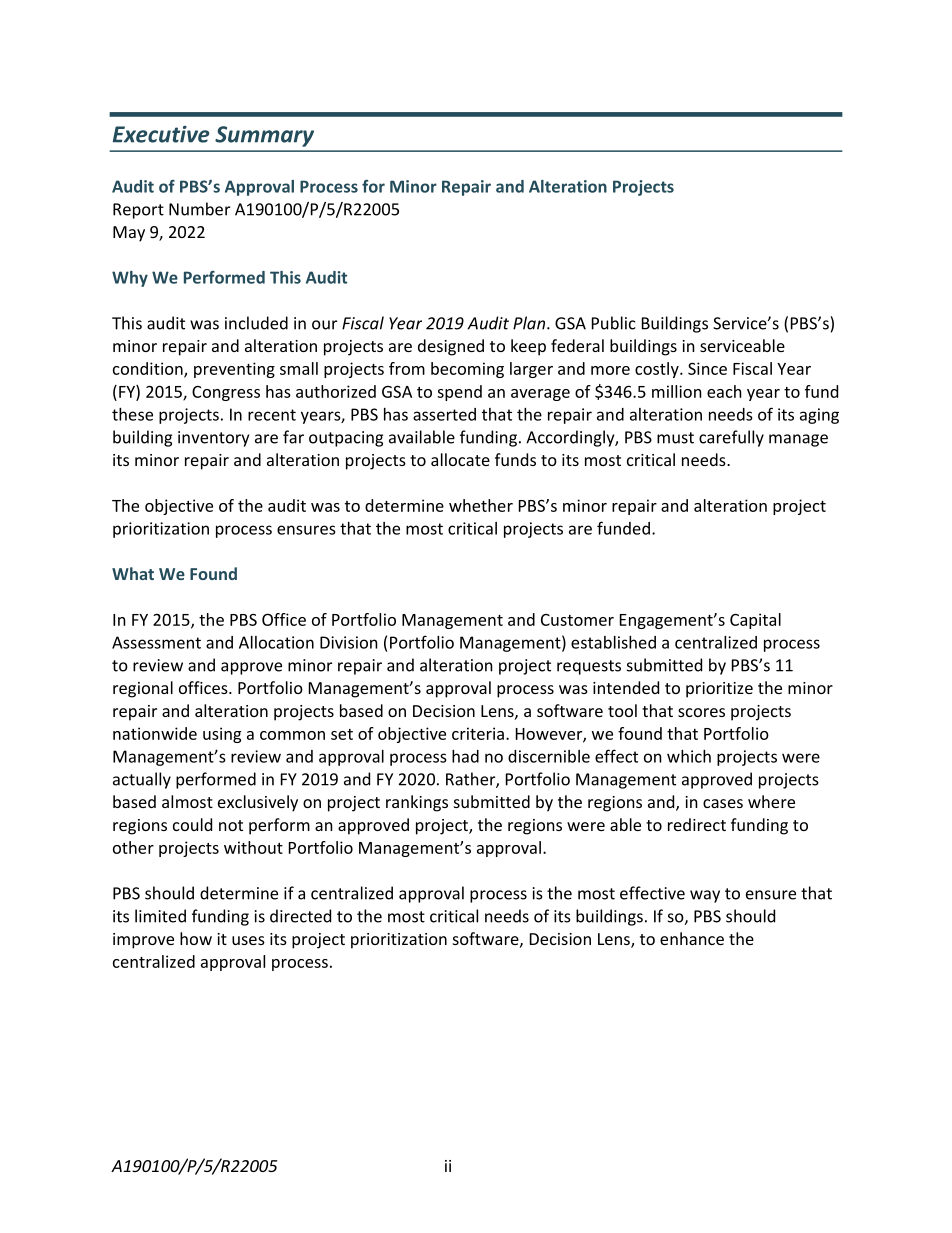  What do you see at coordinates (481, 505) in the document?
I see `whether` at bounding box center [481, 505].
